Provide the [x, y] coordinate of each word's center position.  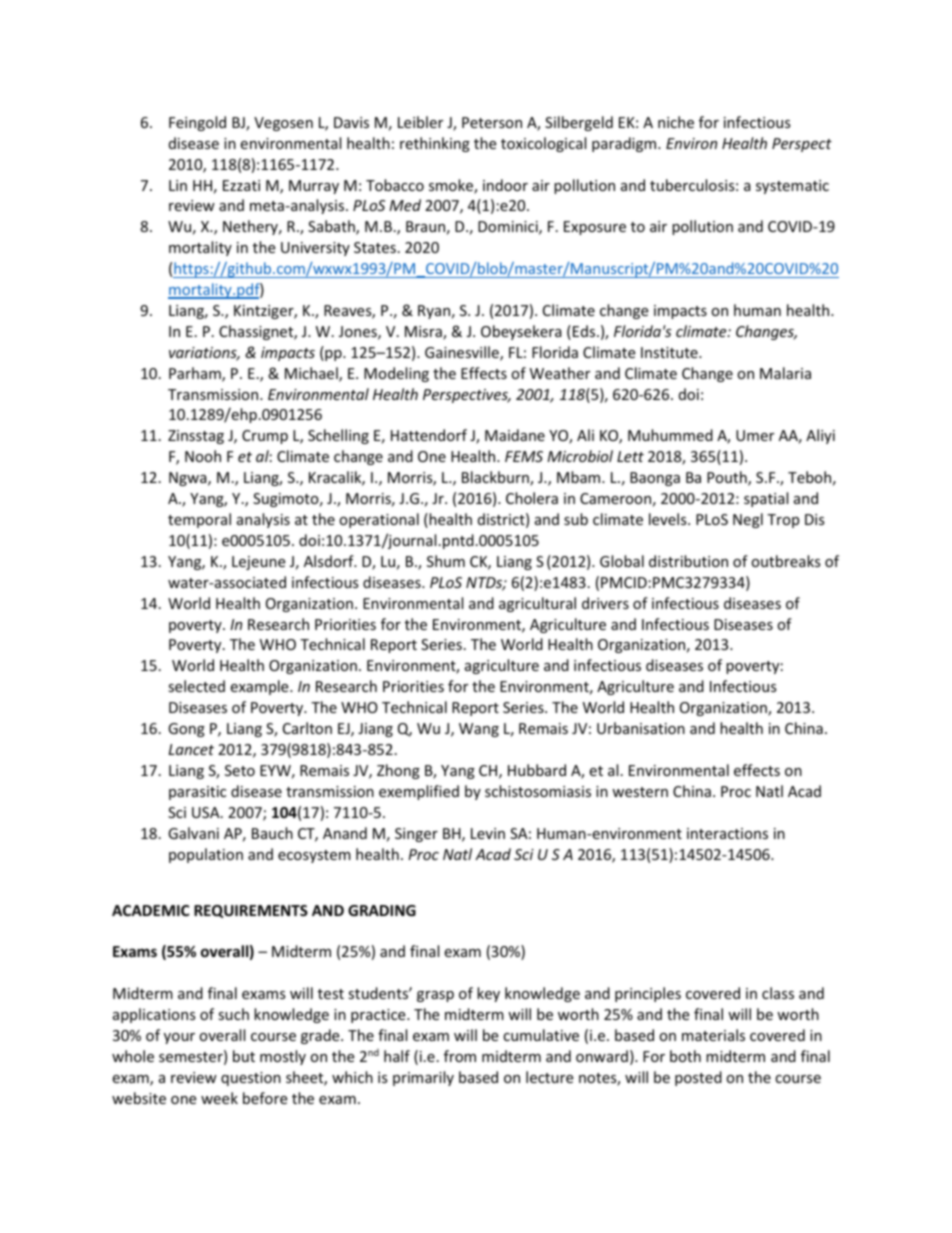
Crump [265, 437]
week [219, 1098]
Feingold [197, 123]
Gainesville [463, 353]
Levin [488, 833]
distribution [688, 561]
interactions [727, 833]
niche [676, 122]
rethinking [435, 144]
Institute [670, 352]
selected [196, 686]
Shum [446, 561]
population [206, 855]
